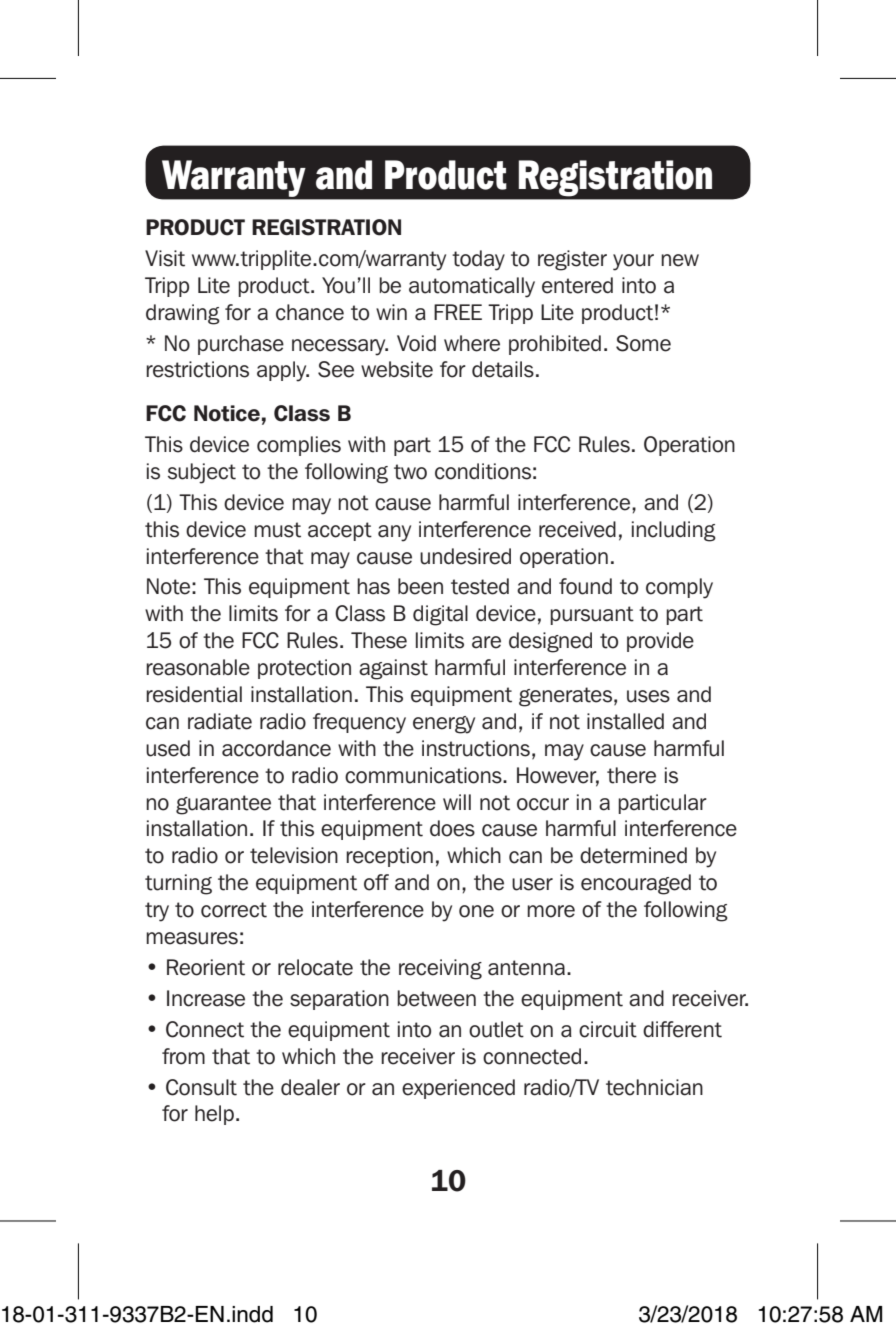 This document has width=896, height=1333. What do you see at coordinates (633, 262) in the document?
I see `your` at bounding box center [633, 262].
